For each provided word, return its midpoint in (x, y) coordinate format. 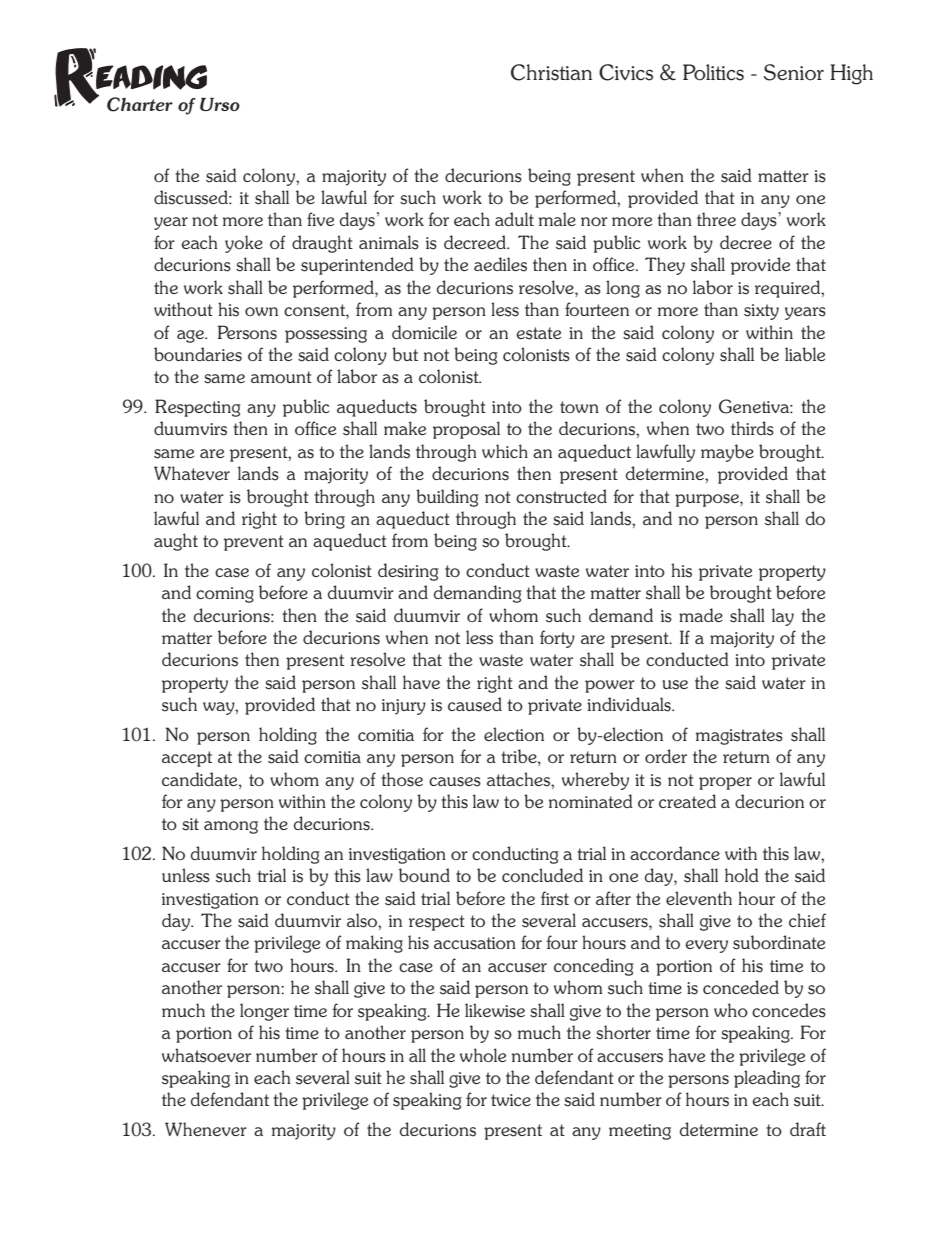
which (505, 451)
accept (187, 759)
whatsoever (206, 1055)
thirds (752, 428)
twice (511, 1100)
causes (455, 782)
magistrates (739, 737)
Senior (794, 72)
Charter (140, 104)
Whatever (192, 473)
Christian (551, 72)
